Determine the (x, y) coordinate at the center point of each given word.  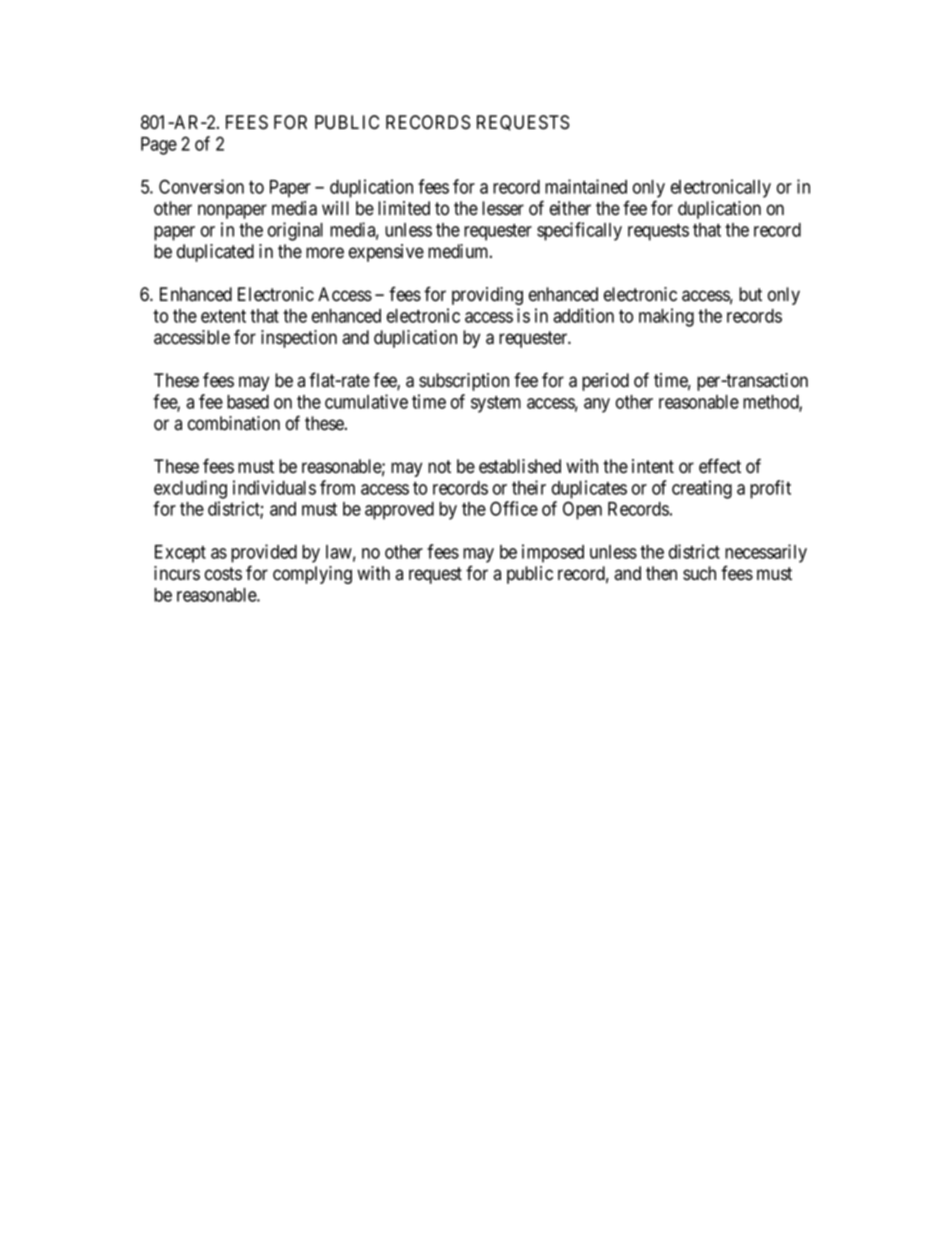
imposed (553, 553)
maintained (586, 186)
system (496, 404)
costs (223, 574)
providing (487, 296)
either (570, 208)
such (699, 573)
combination (234, 423)
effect (720, 466)
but (750, 294)
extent (223, 316)
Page (159, 146)
